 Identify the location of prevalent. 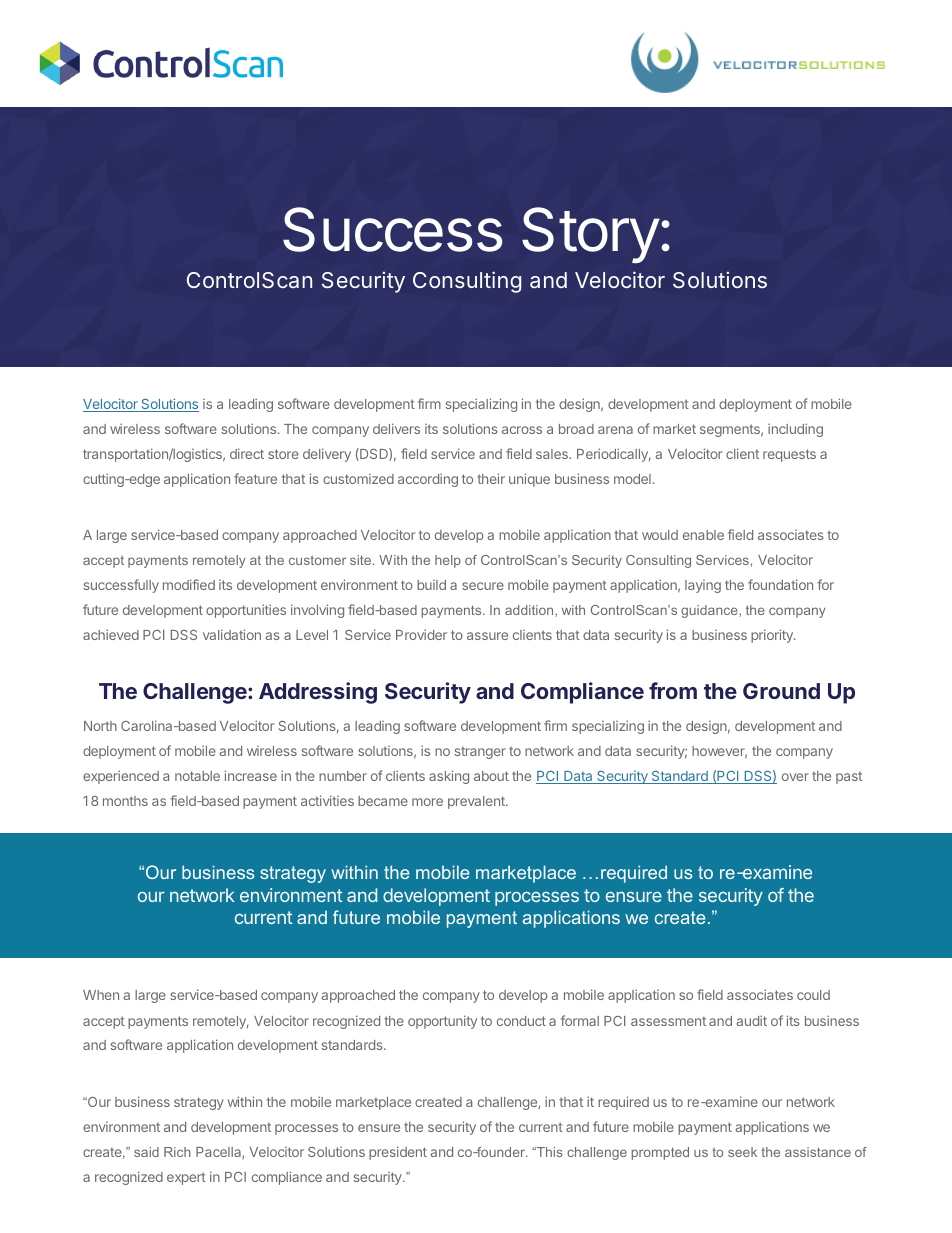
(477, 802).
